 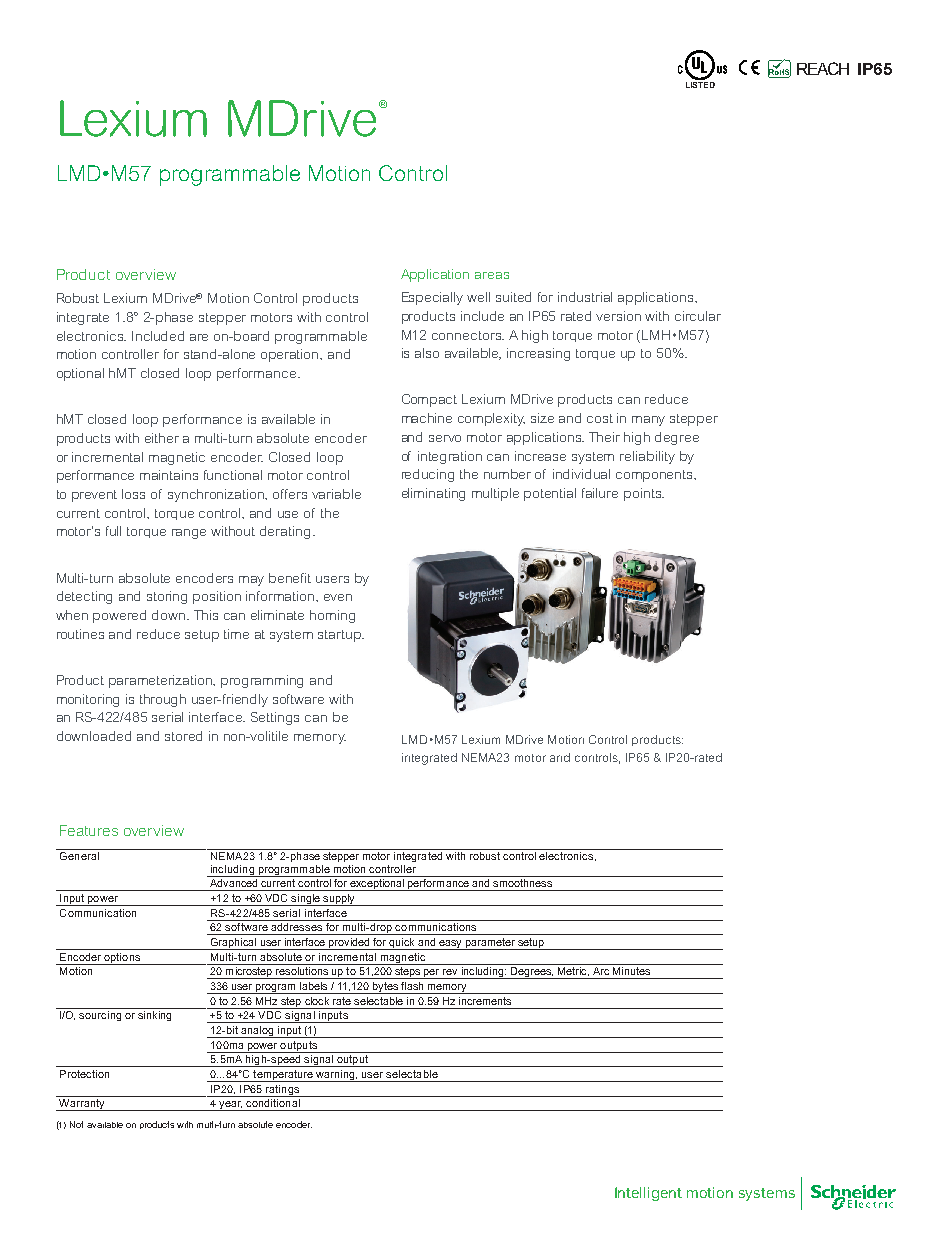 I want to click on either, so click(x=162, y=438).
